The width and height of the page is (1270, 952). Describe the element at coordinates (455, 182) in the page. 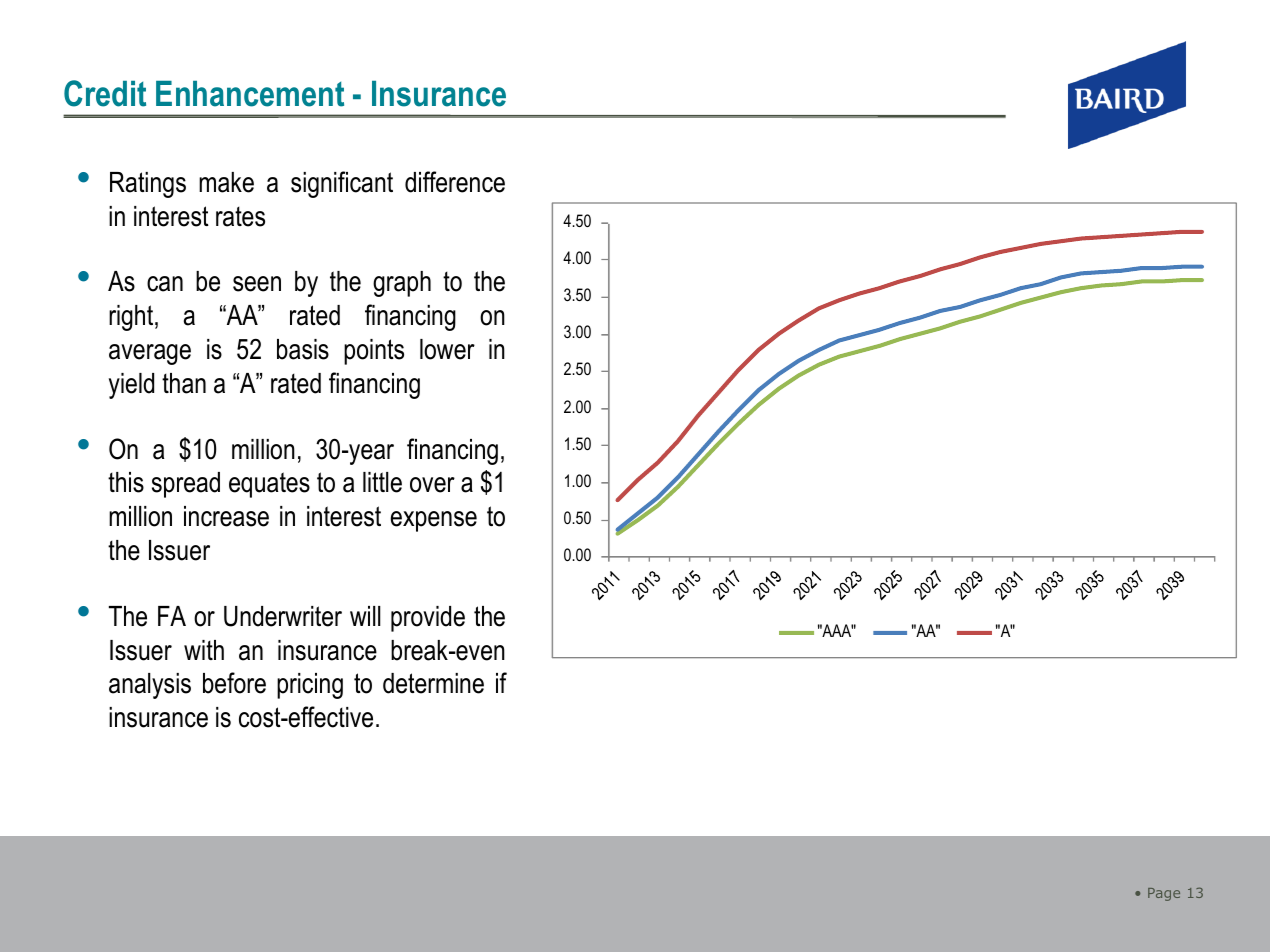

I see `difference` at that location.
